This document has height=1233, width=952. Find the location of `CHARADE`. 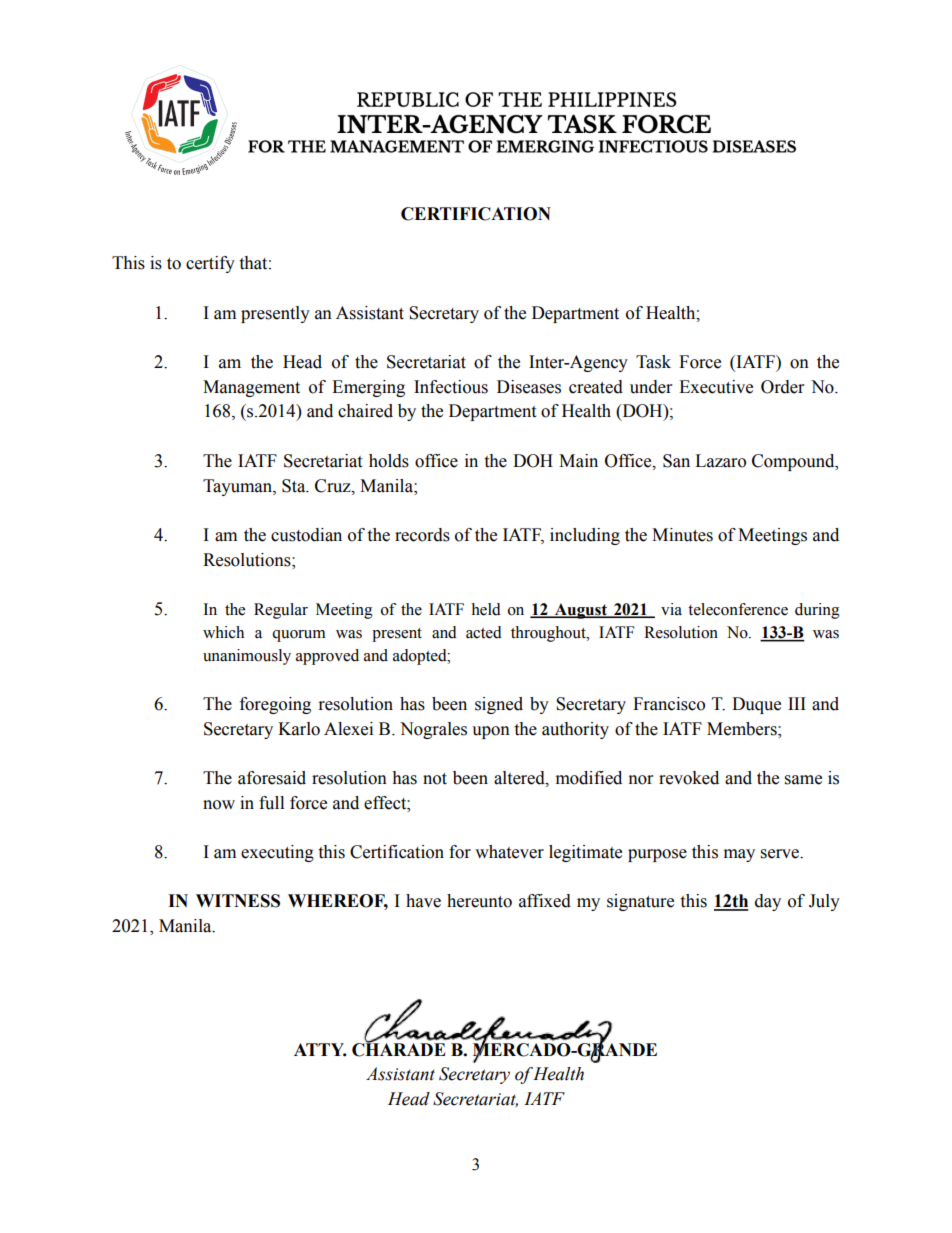

CHARADE is located at coordinates (399, 1048).
